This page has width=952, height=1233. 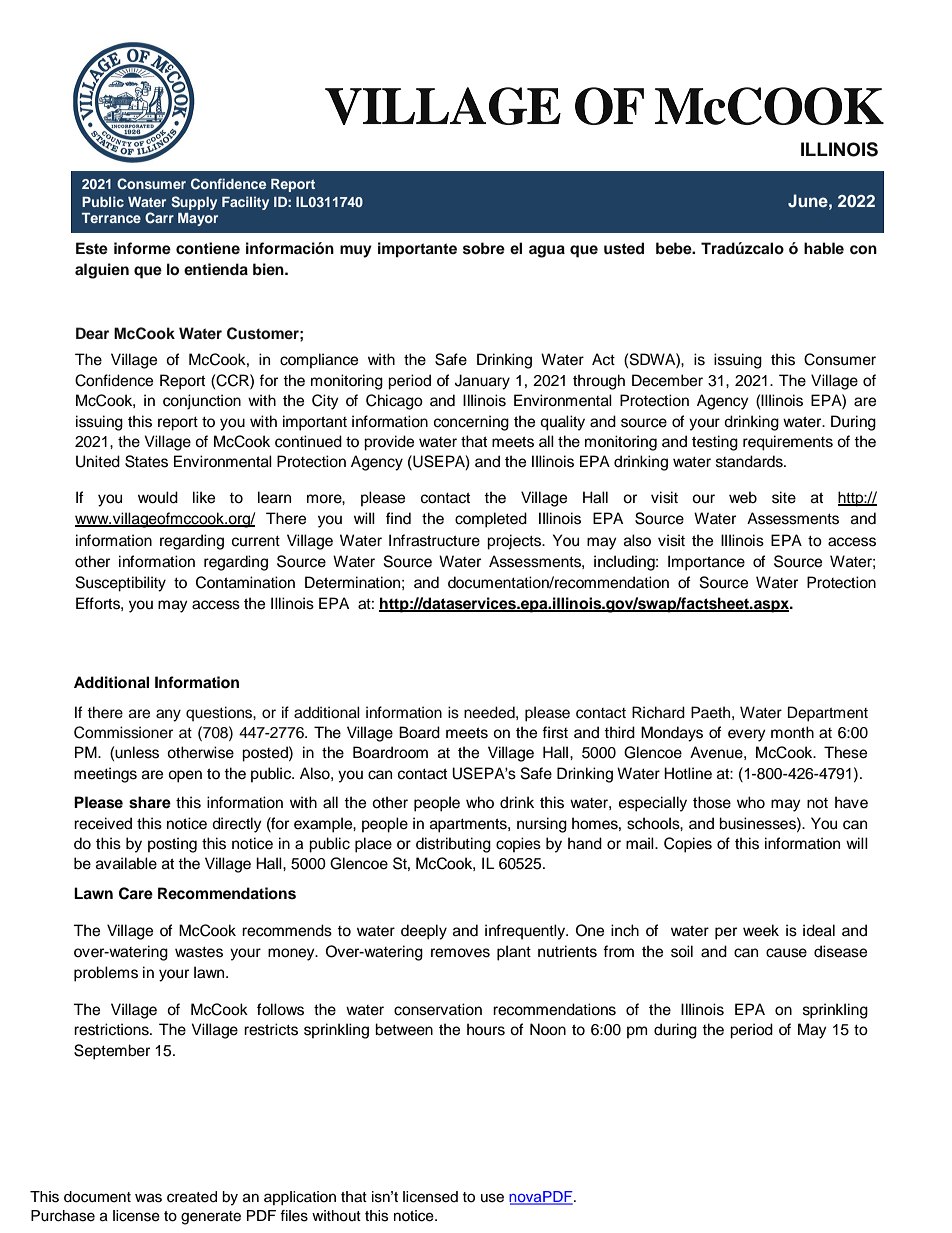 I want to click on usted, so click(x=624, y=248).
